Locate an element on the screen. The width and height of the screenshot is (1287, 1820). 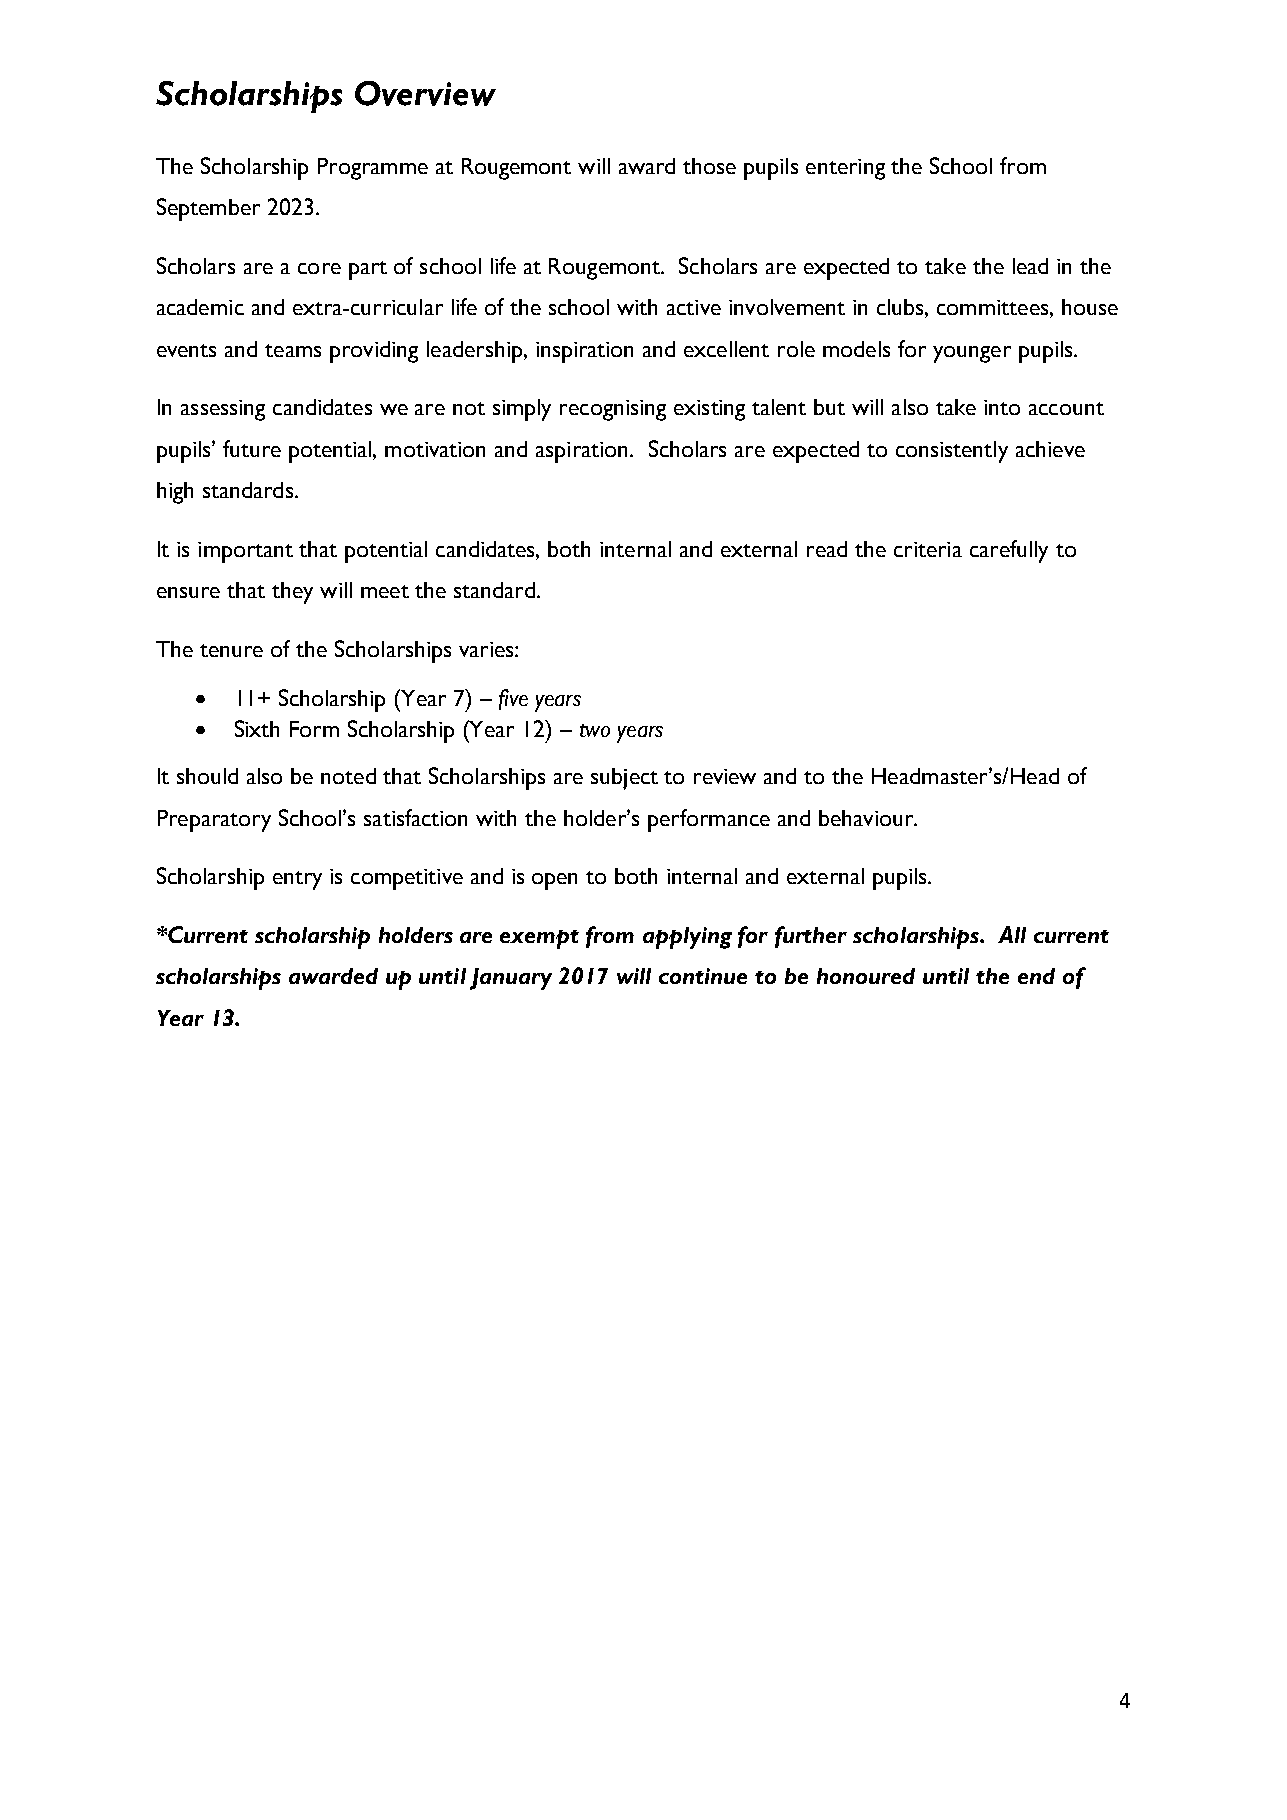
carefully is located at coordinates (1009, 551).
